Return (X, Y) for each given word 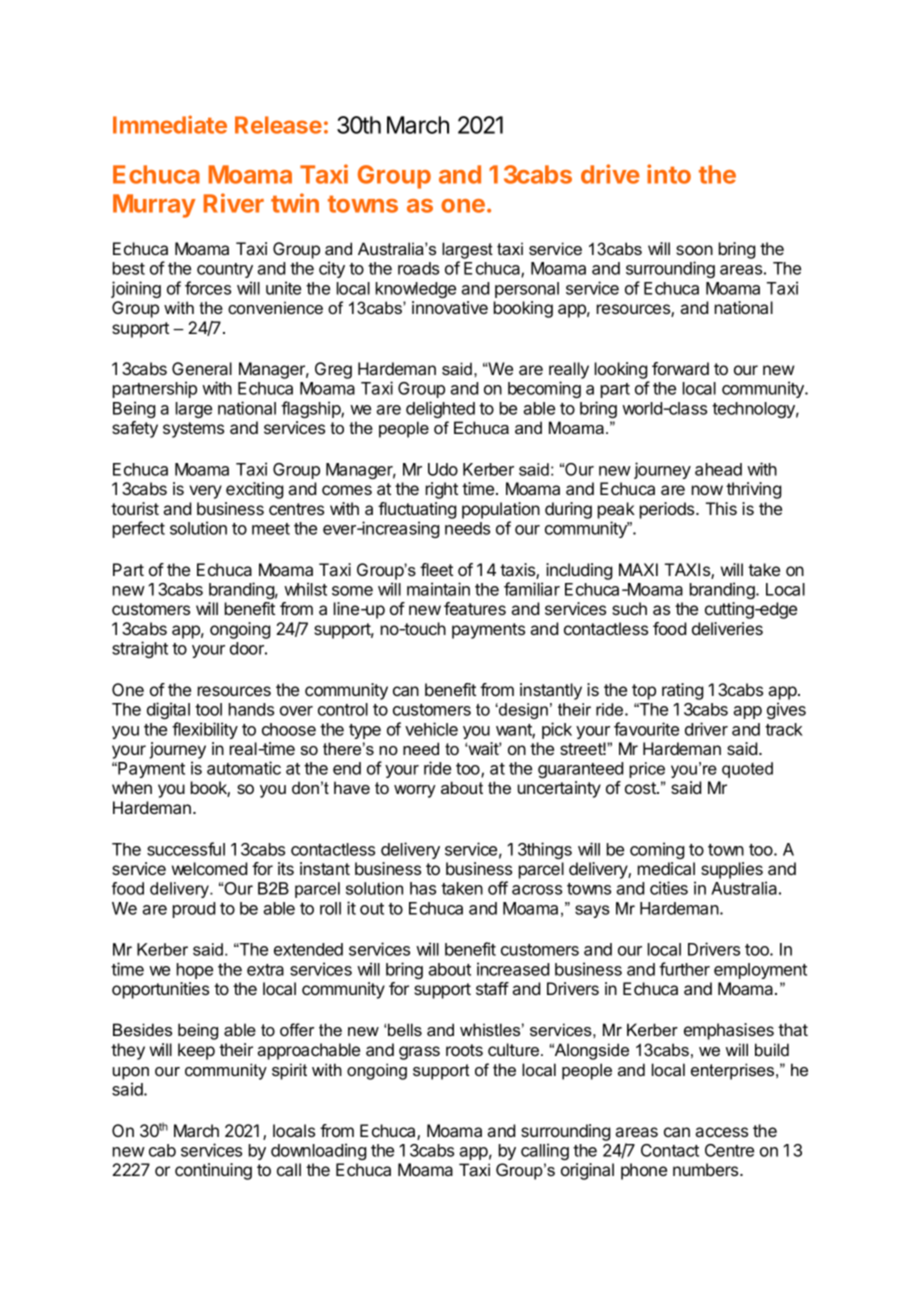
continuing (213, 1171)
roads (418, 268)
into (669, 174)
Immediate (170, 124)
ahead (718, 469)
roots (464, 1050)
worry (415, 791)
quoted (747, 770)
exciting (255, 490)
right (442, 490)
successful (186, 849)
